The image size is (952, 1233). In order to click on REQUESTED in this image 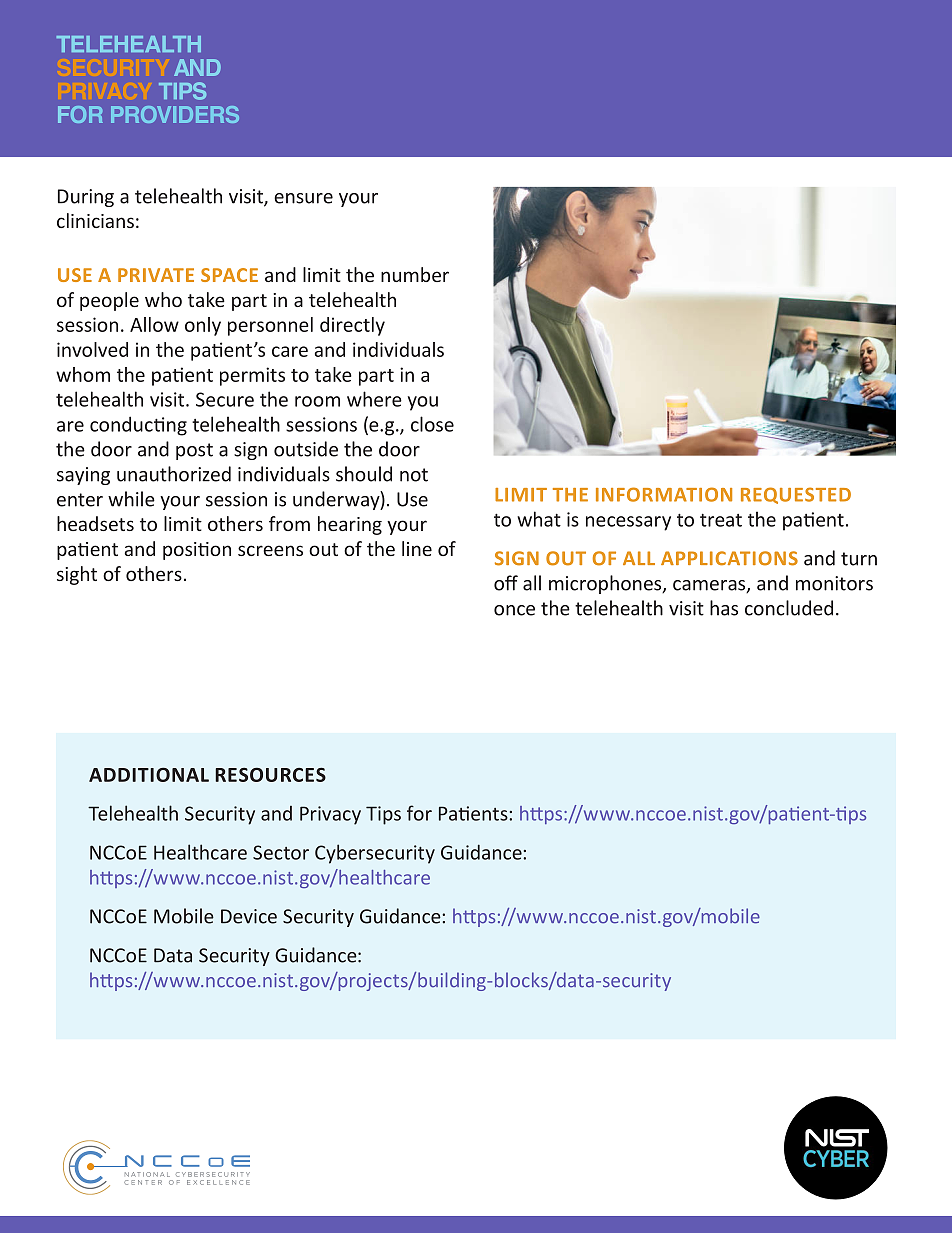, I will do `click(796, 495)`.
